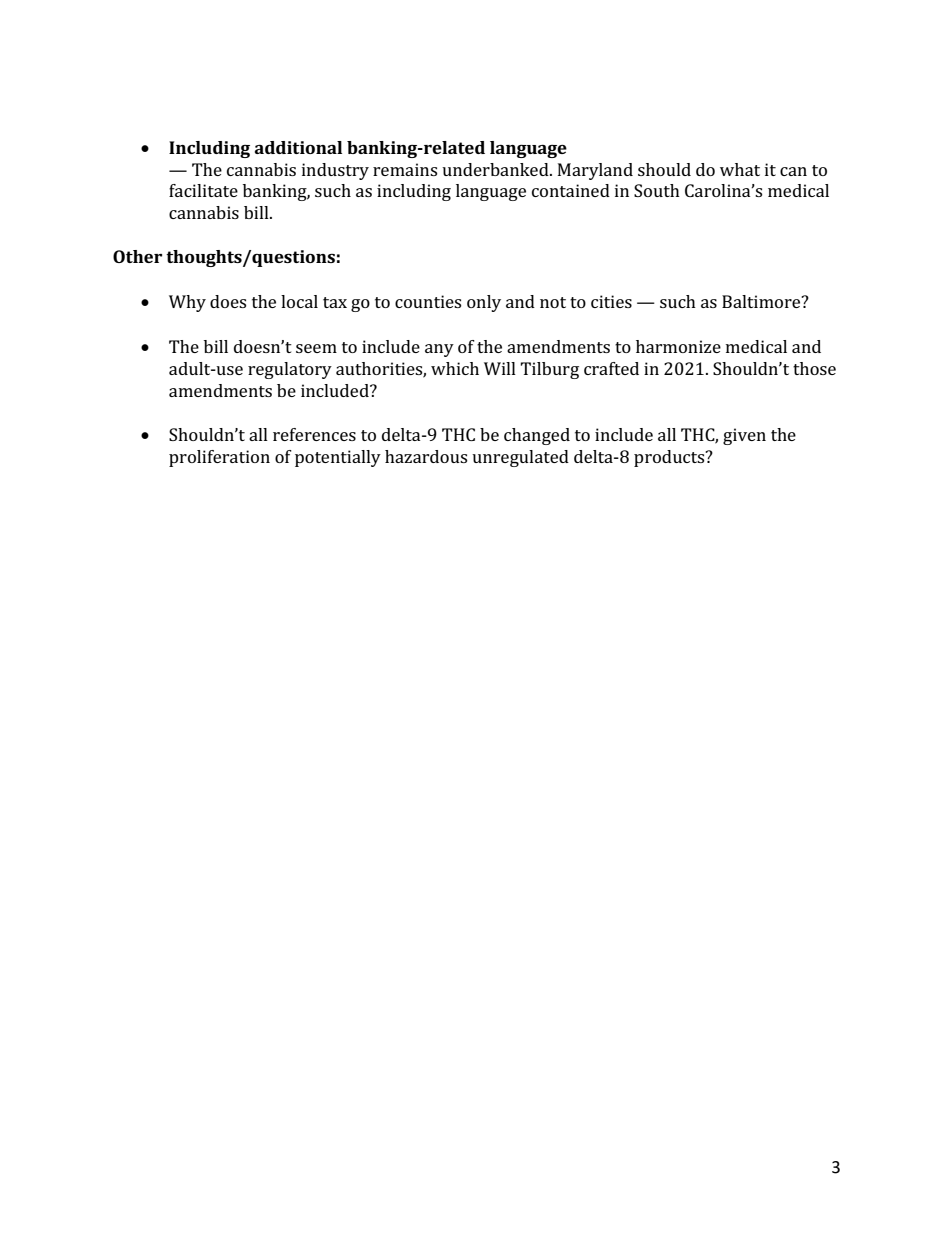  What do you see at coordinates (439, 350) in the image?
I see `any` at bounding box center [439, 350].
